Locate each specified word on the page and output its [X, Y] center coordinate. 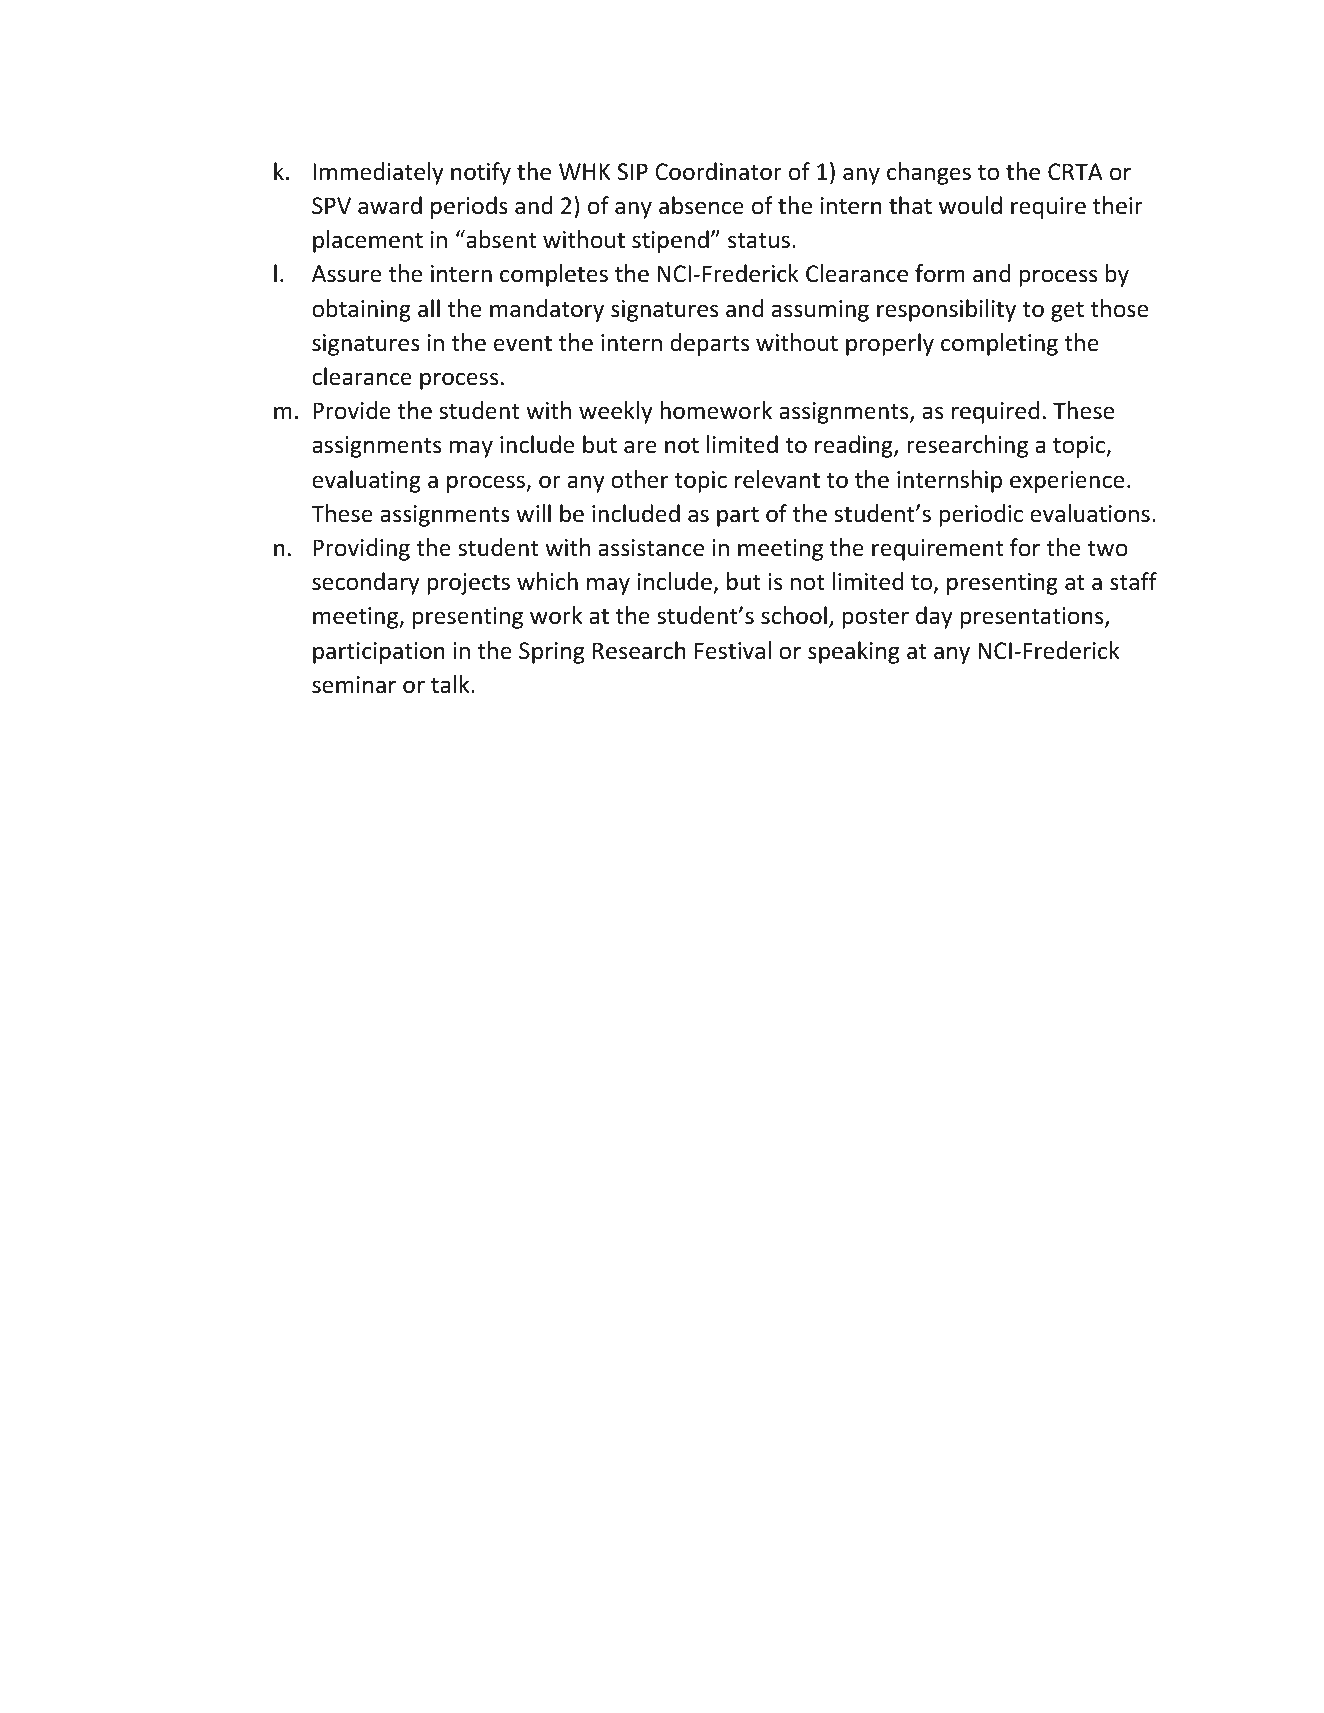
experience [1067, 482]
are [640, 447]
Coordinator [718, 171]
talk [451, 684]
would [970, 205]
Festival [733, 650]
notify [481, 173]
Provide [352, 410]
